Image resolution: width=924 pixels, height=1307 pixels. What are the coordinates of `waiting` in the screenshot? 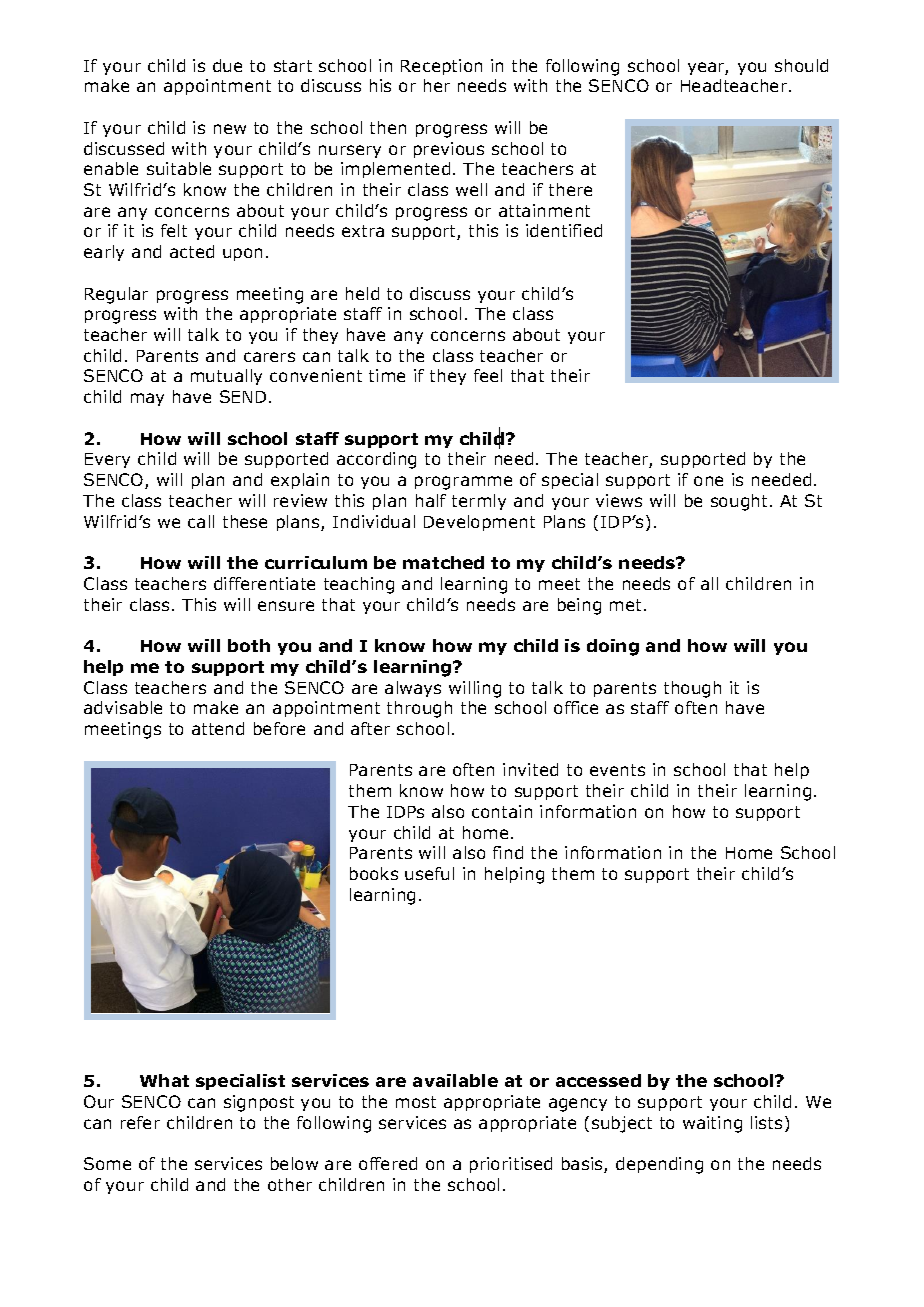 It's located at (712, 1124).
